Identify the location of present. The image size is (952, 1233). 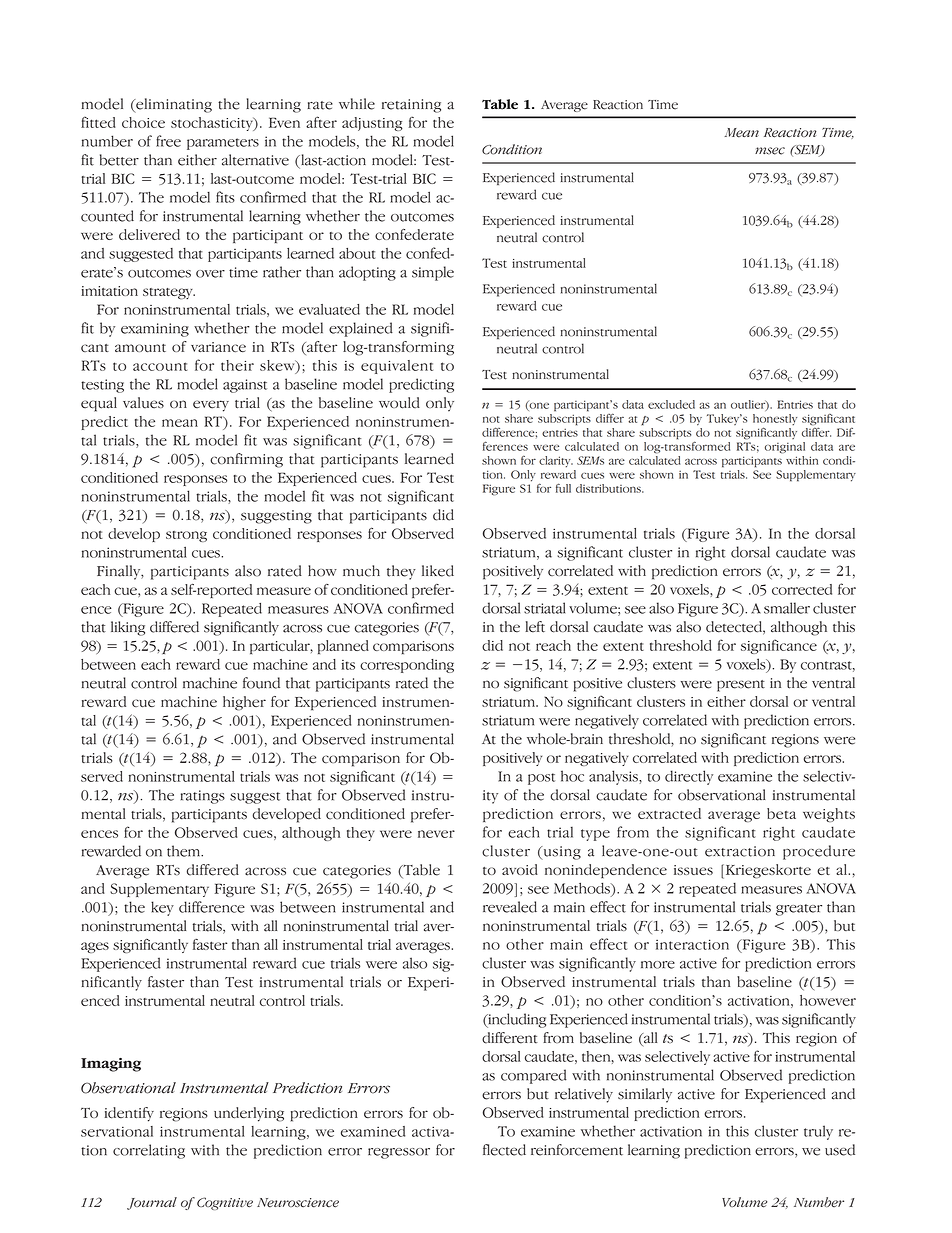
(741, 686).
